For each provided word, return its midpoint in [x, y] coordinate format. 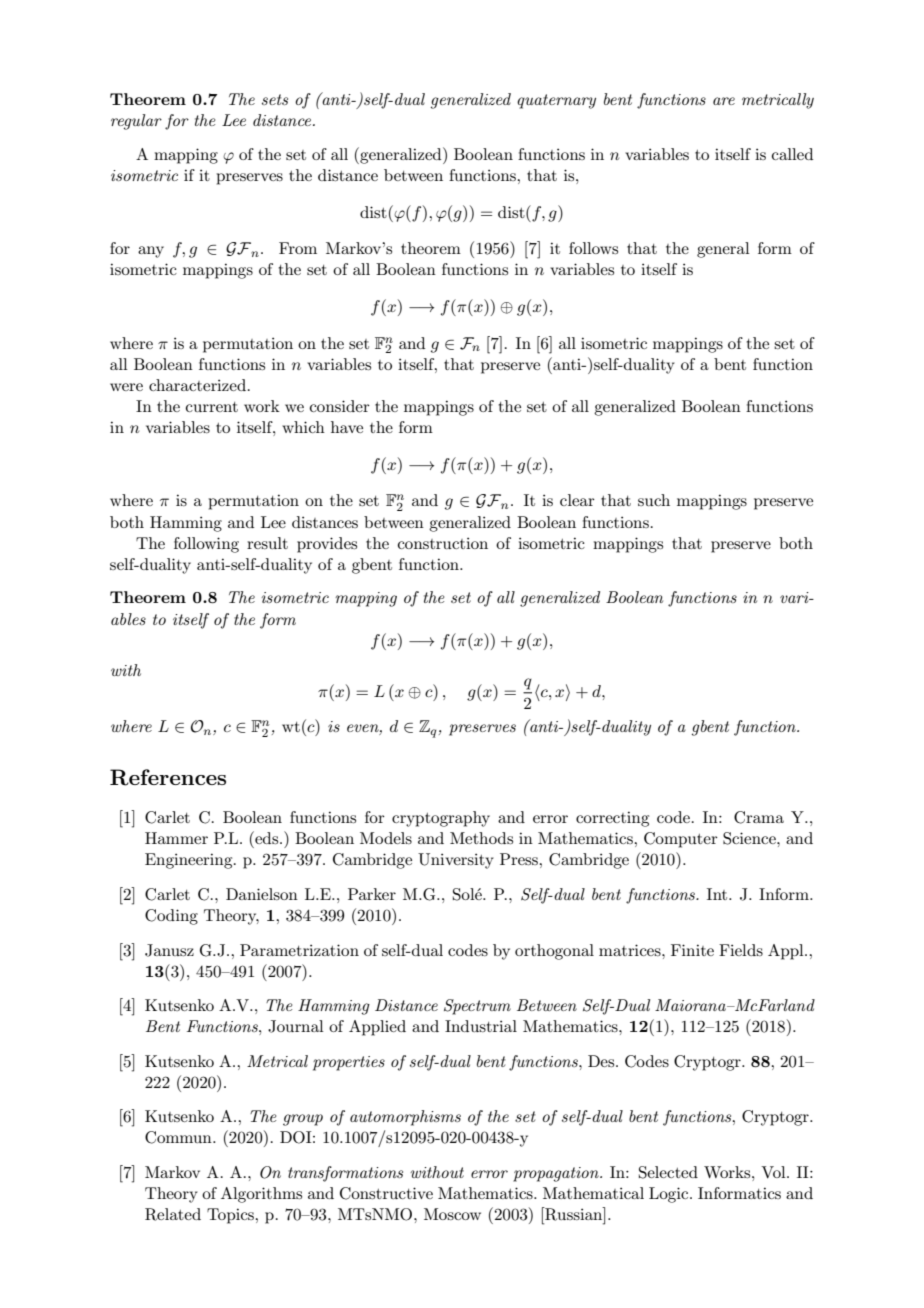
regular [136, 122]
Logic [670, 1195]
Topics [232, 1216]
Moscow [452, 1214]
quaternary [556, 101]
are [724, 101]
